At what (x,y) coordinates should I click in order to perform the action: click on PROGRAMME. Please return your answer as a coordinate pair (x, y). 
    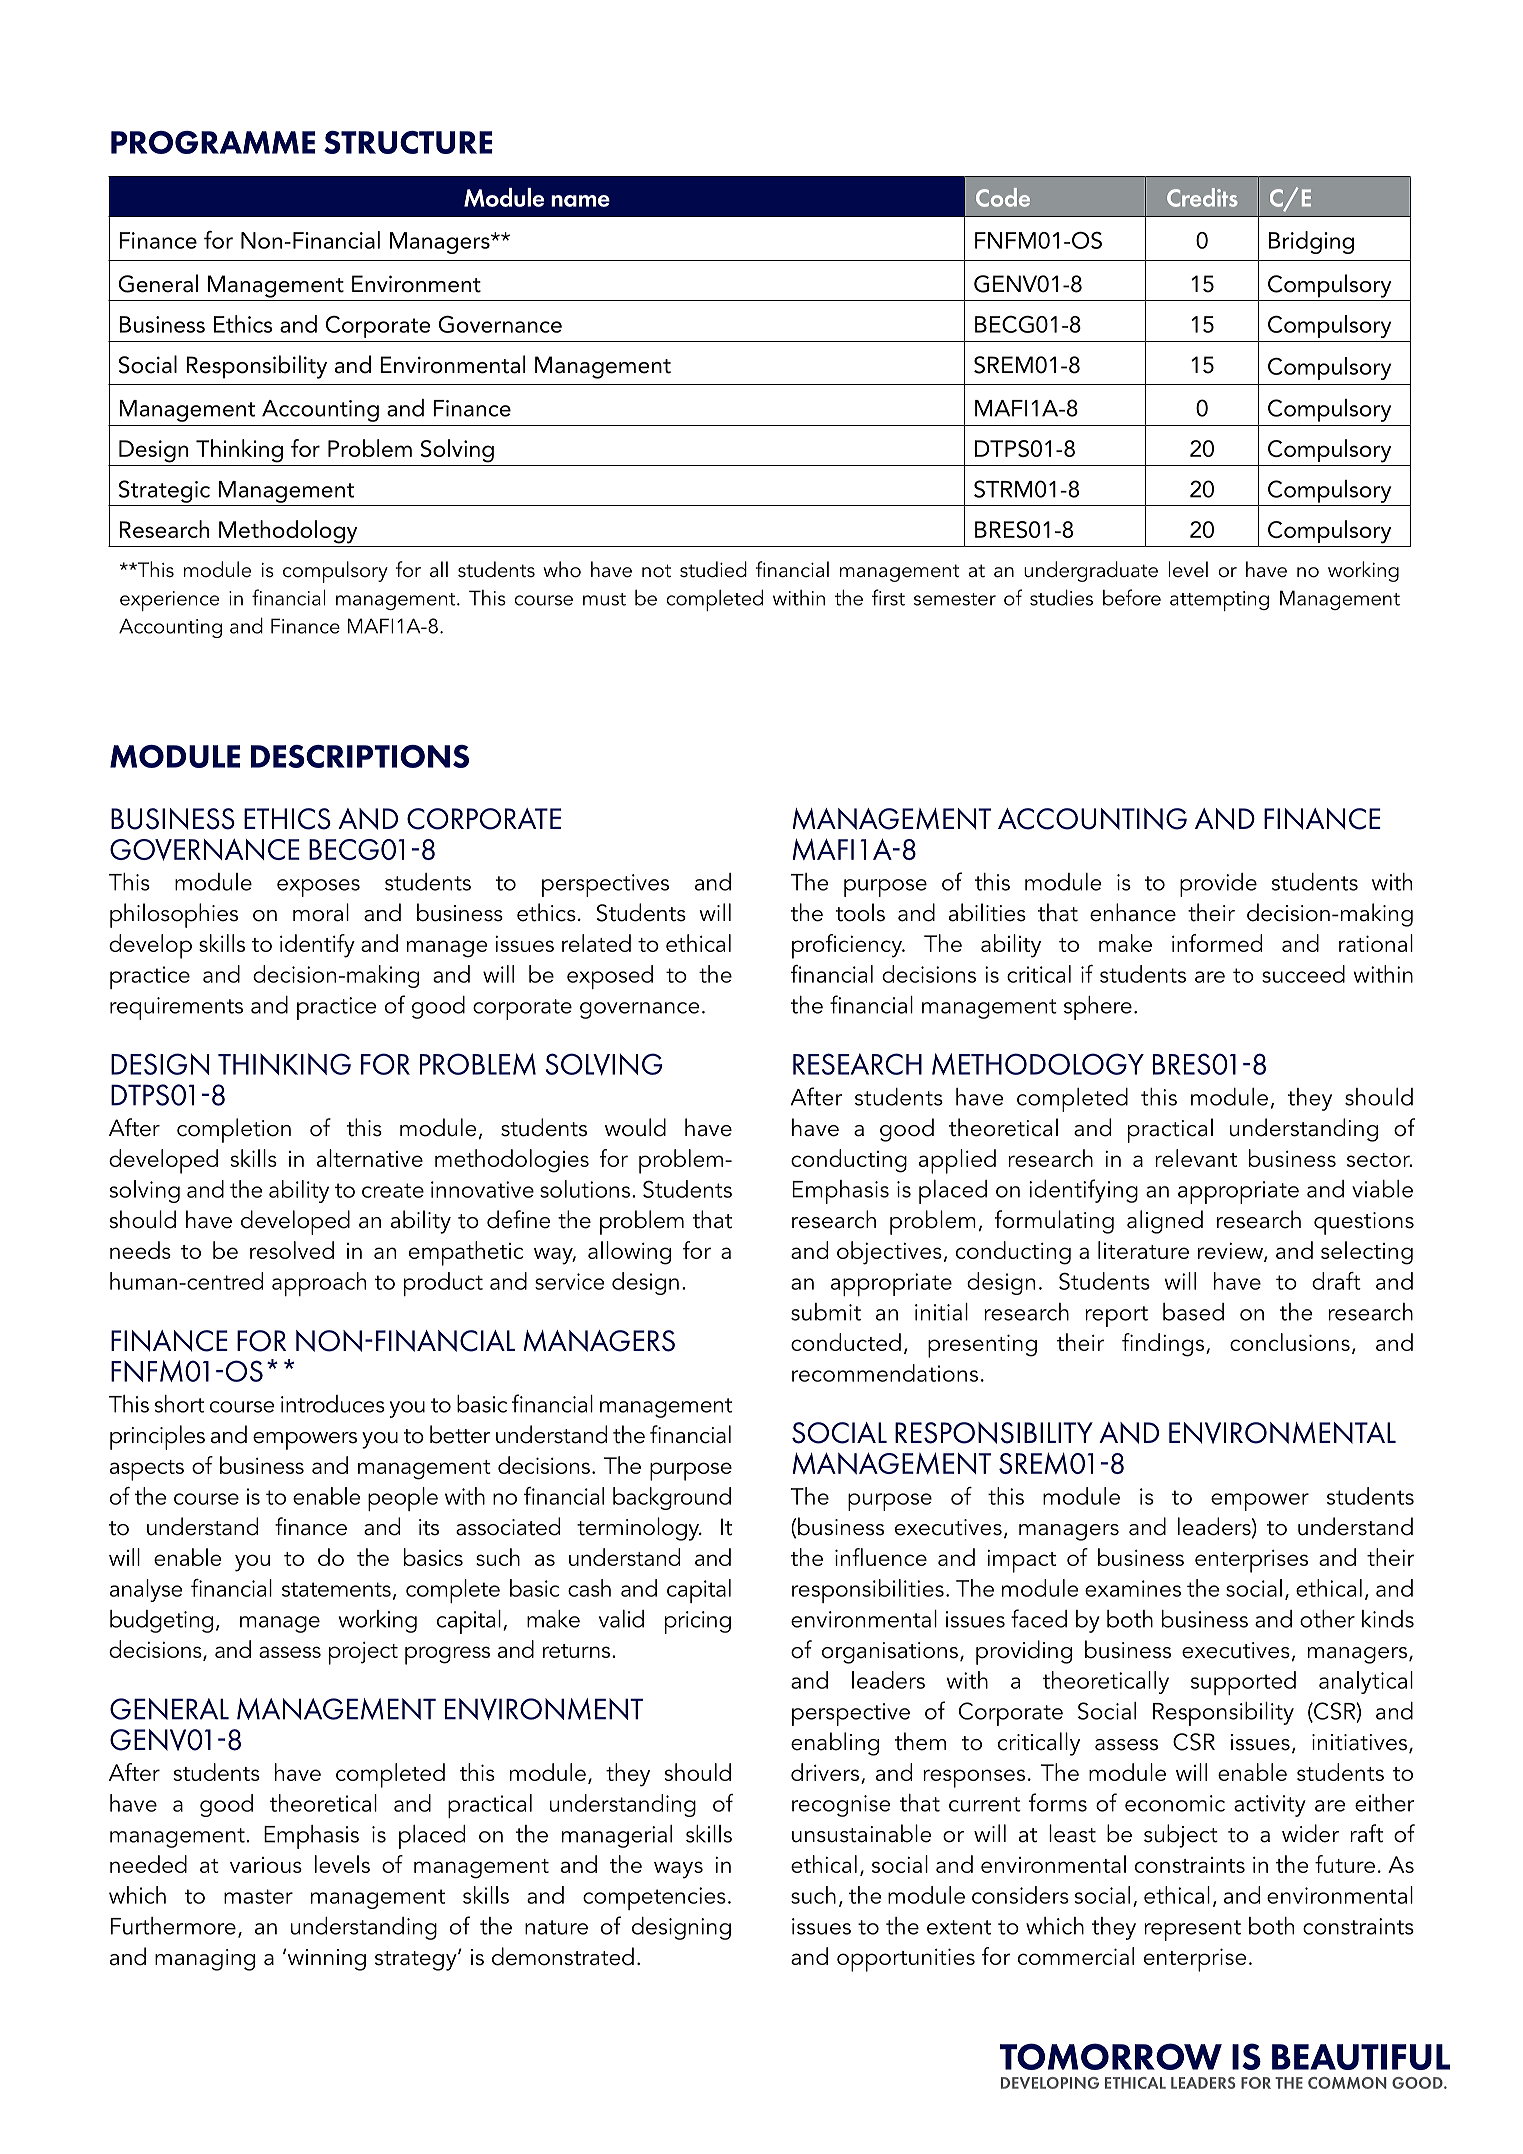
    Looking at the image, I should click on (213, 142).
